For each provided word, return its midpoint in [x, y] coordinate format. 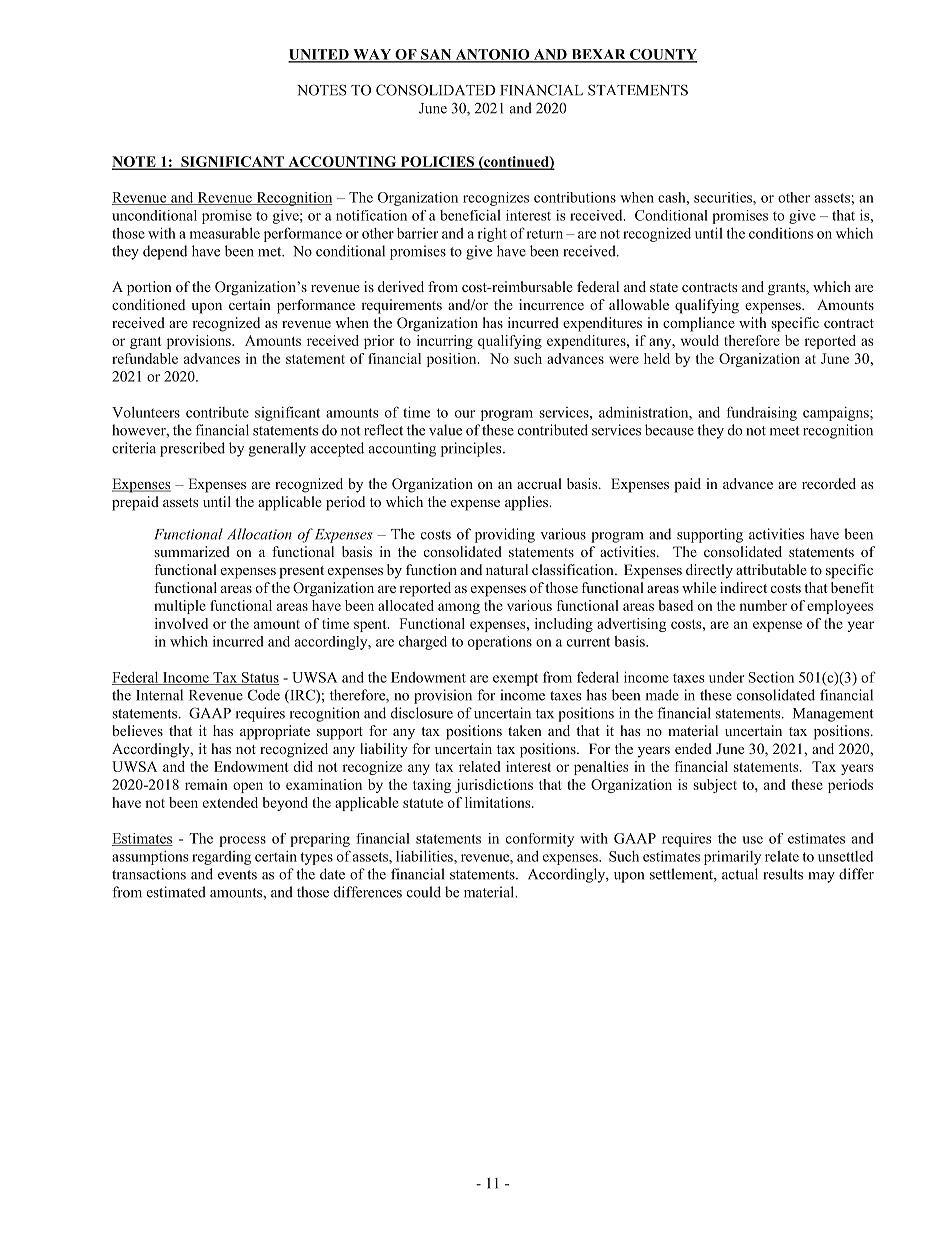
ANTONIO [492, 55]
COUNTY [662, 55]
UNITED [319, 55]
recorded [829, 483]
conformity [540, 840]
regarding [221, 858]
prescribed [192, 449]
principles [472, 449]
